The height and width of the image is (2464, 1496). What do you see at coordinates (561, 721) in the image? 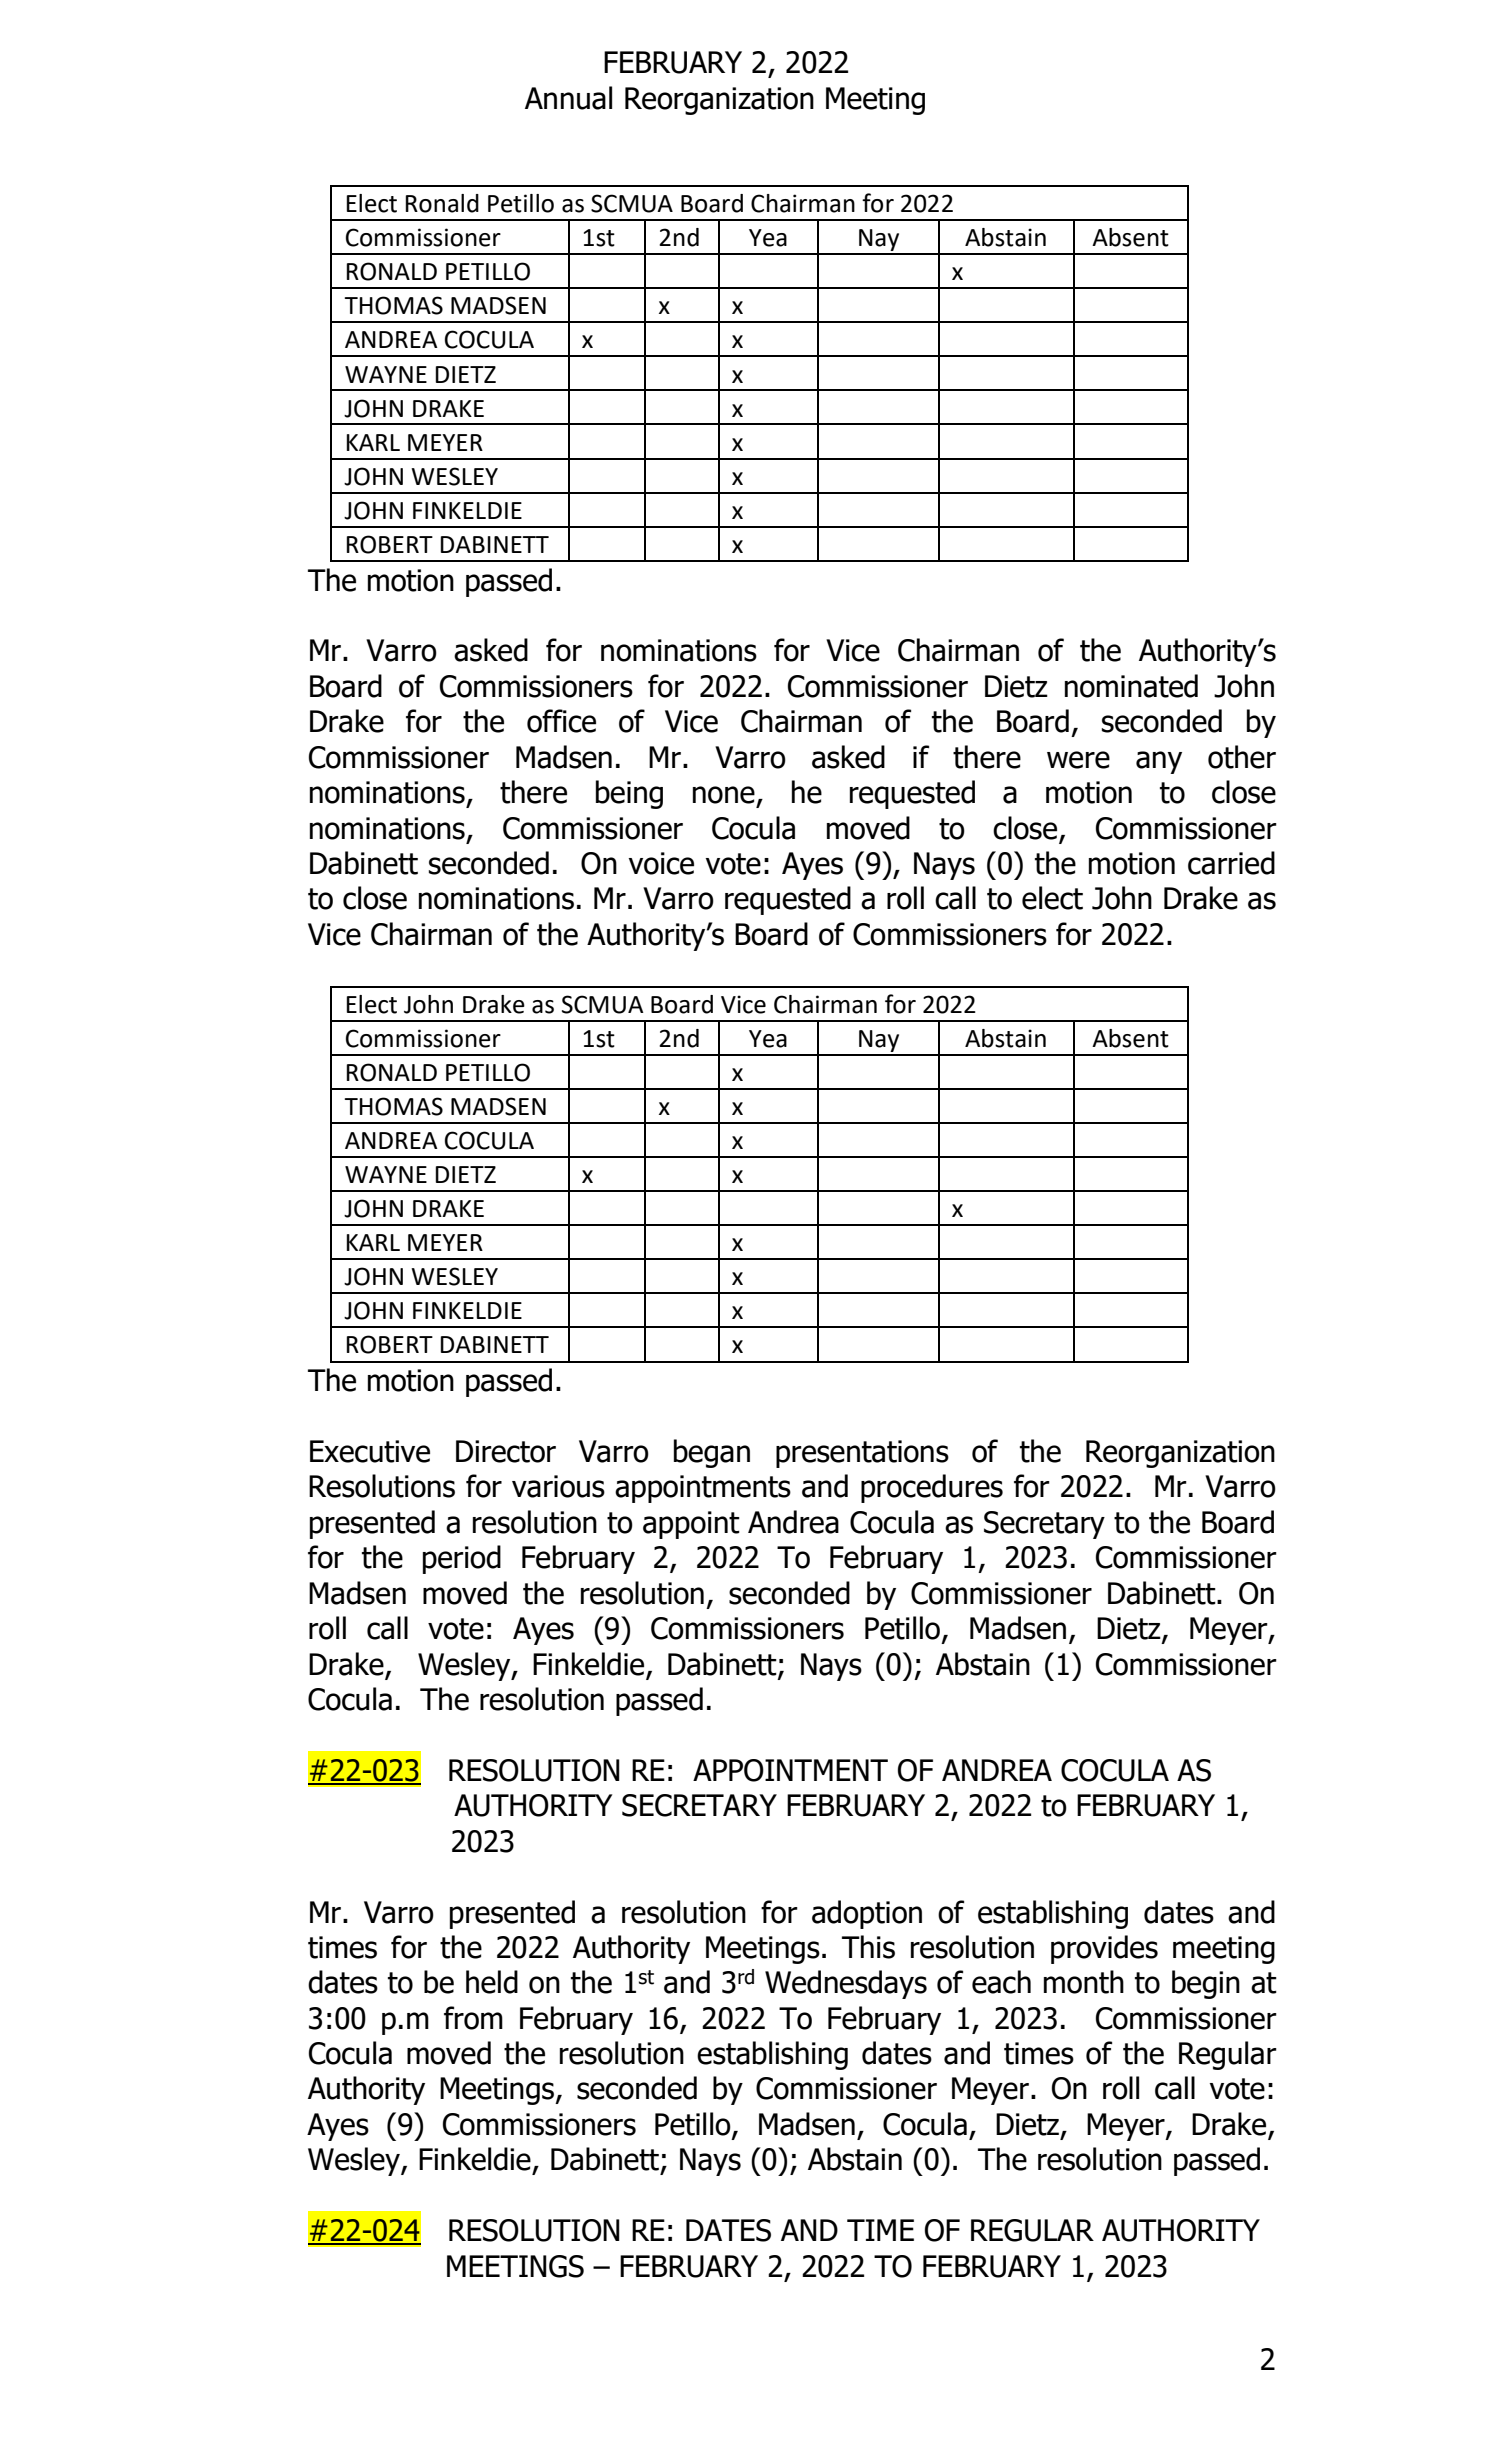
I see `office` at bounding box center [561, 721].
